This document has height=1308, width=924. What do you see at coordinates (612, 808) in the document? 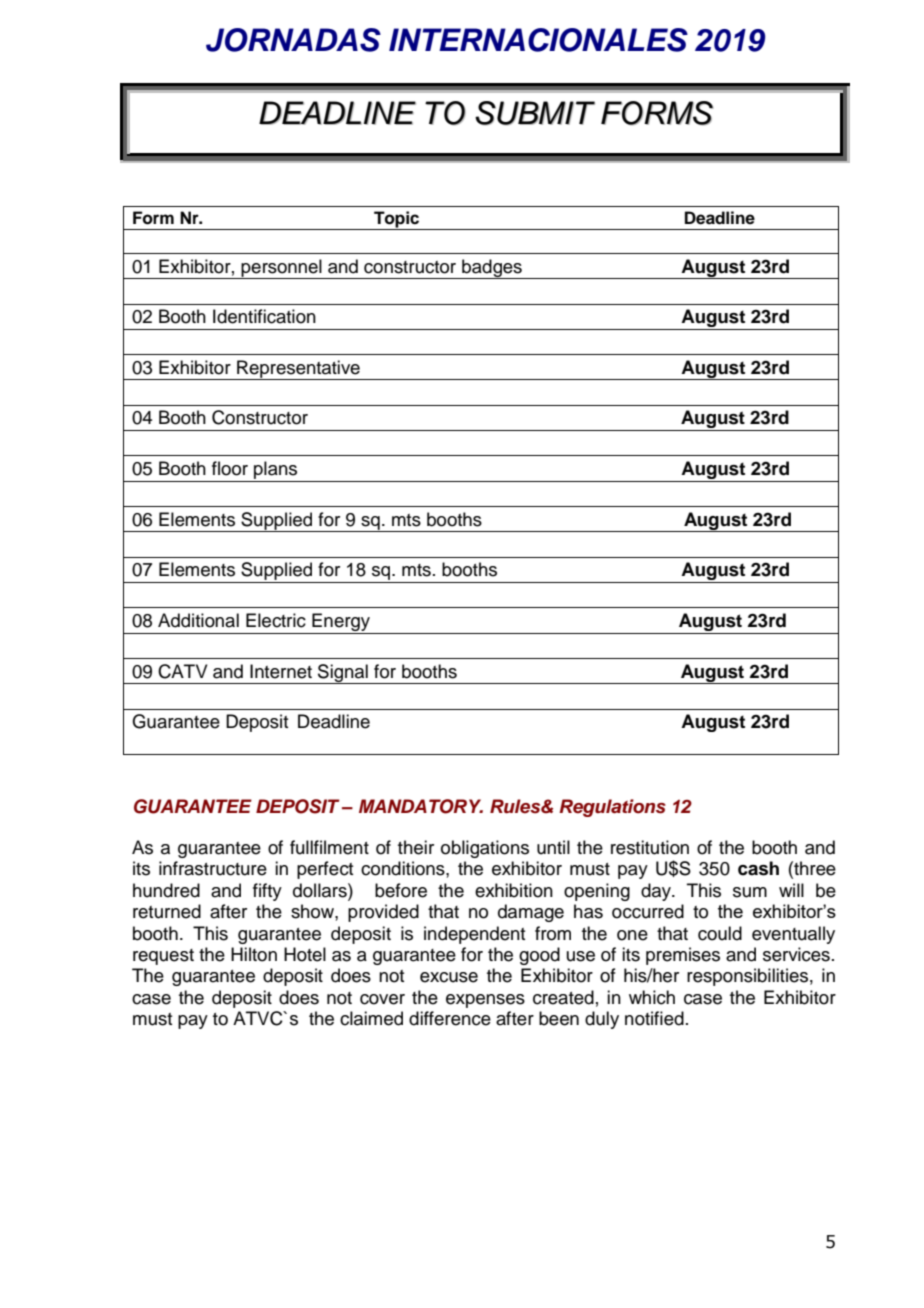
I see `Regulations` at bounding box center [612, 808].
